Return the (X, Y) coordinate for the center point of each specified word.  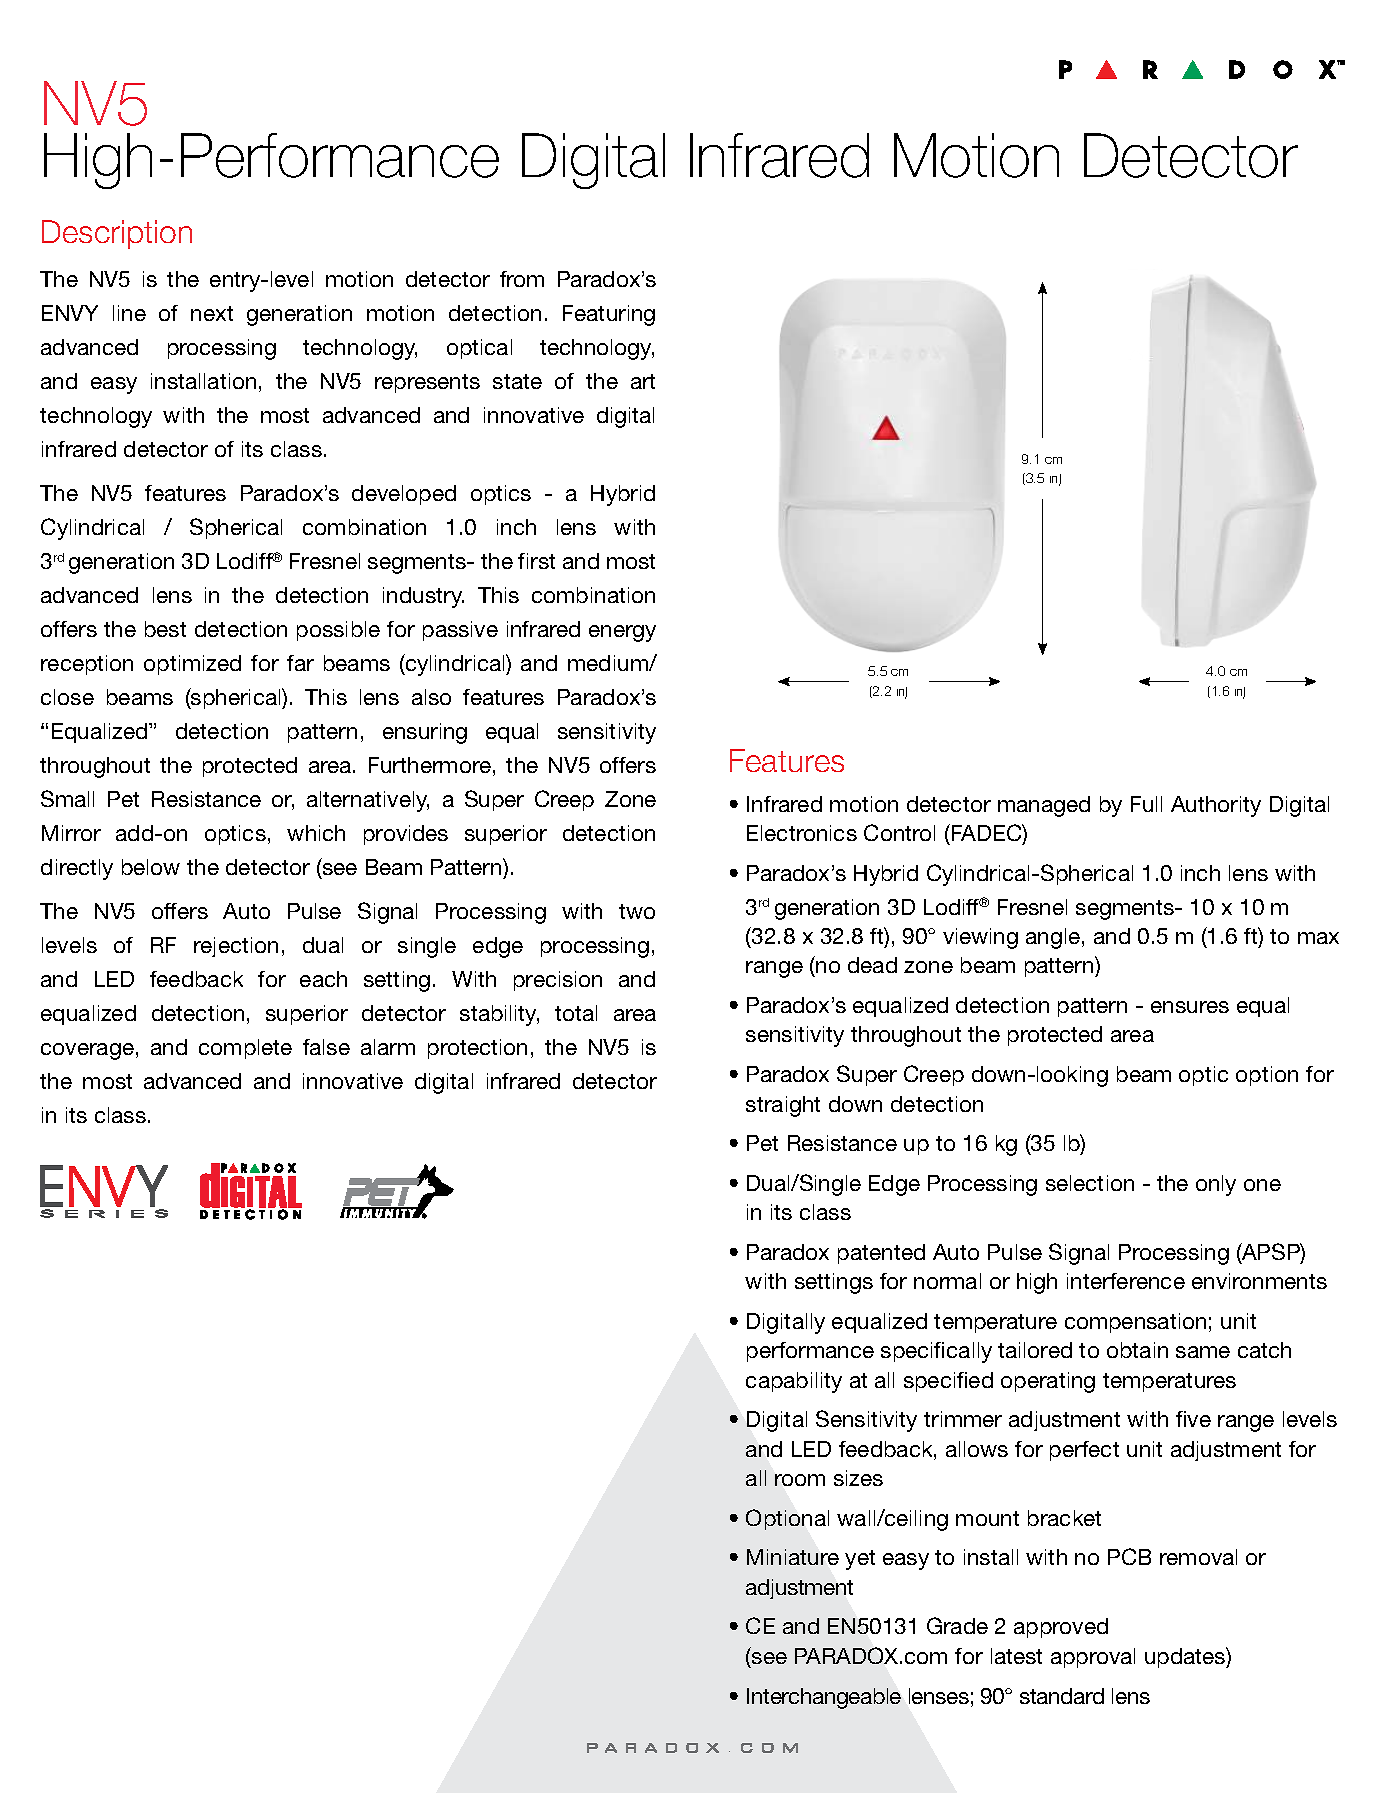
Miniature (793, 1557)
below (151, 867)
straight (783, 1106)
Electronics (802, 833)
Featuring (609, 315)
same (1203, 1352)
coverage (87, 1051)
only (1216, 1185)
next (212, 313)
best (165, 629)
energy (622, 633)
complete (245, 1049)
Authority (1216, 806)
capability (794, 1382)
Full (1146, 804)
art (643, 381)
